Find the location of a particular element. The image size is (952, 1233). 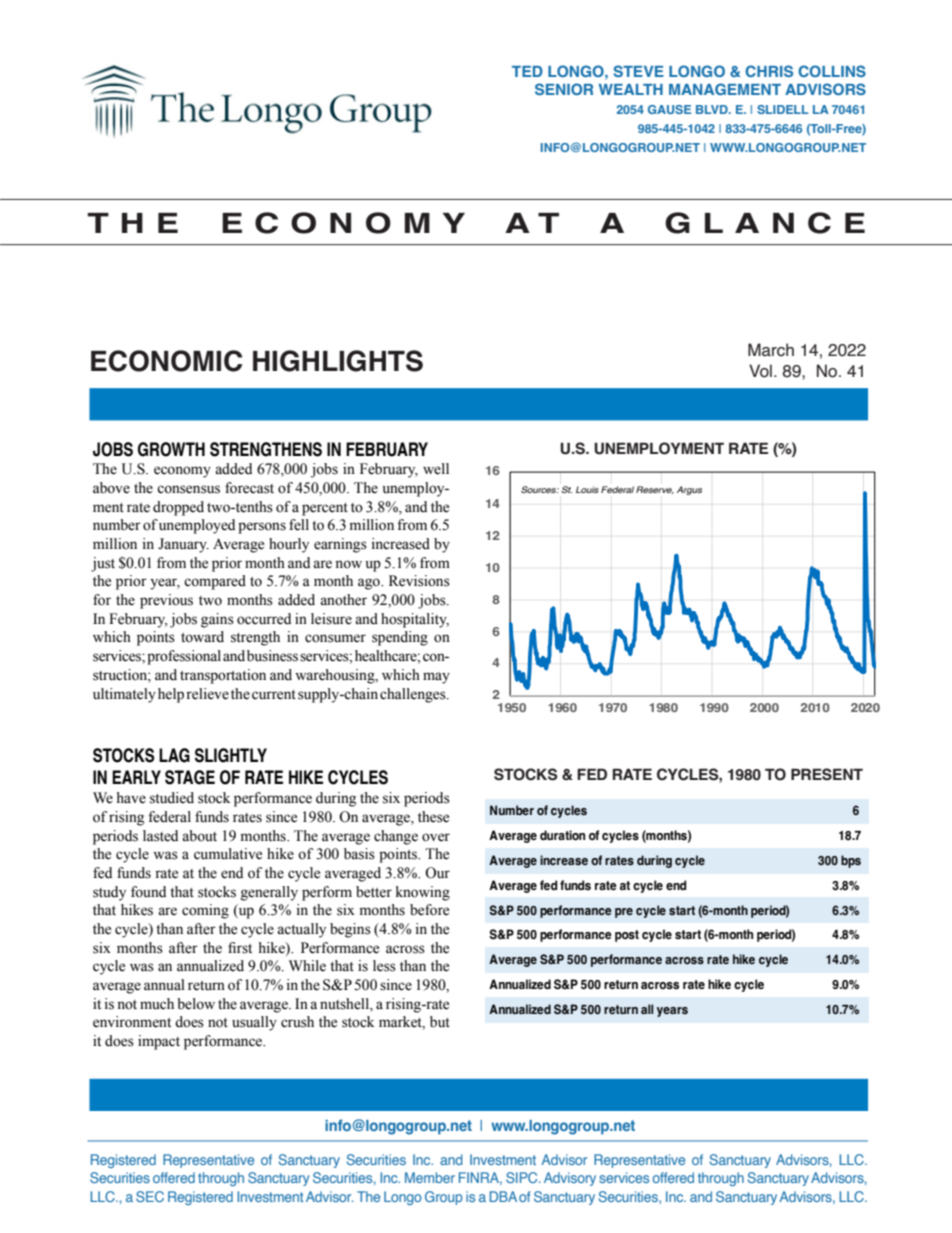

CHRIS is located at coordinates (769, 71).
